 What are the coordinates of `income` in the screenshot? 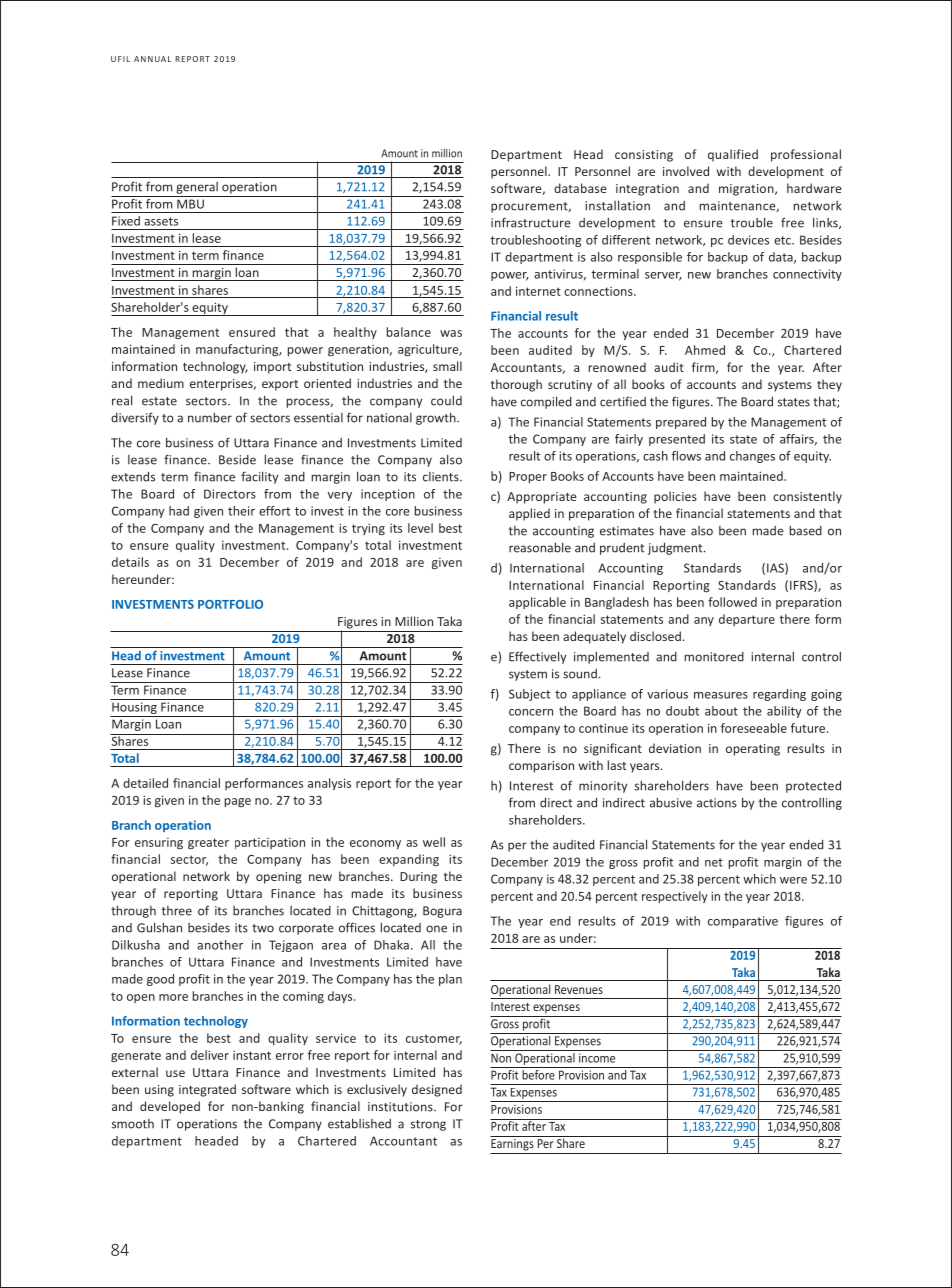 It's located at (597, 1058).
